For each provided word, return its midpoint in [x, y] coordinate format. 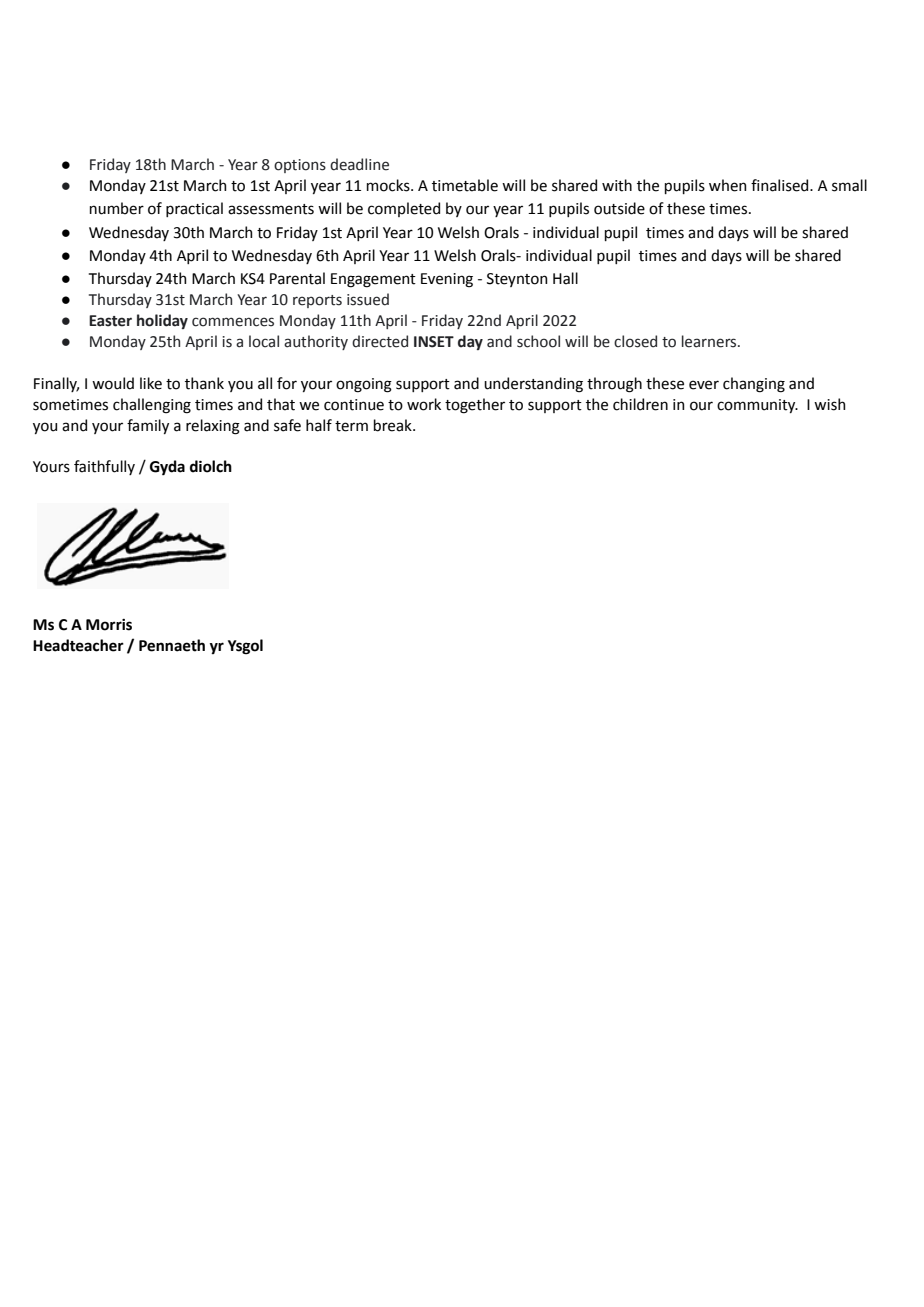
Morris [109, 625]
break [394, 425]
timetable [465, 185]
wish [830, 404]
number [117, 208]
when [728, 185]
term [351, 426]
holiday [162, 321]
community [757, 406]
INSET [434, 342]
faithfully [104, 467]
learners [710, 341]
